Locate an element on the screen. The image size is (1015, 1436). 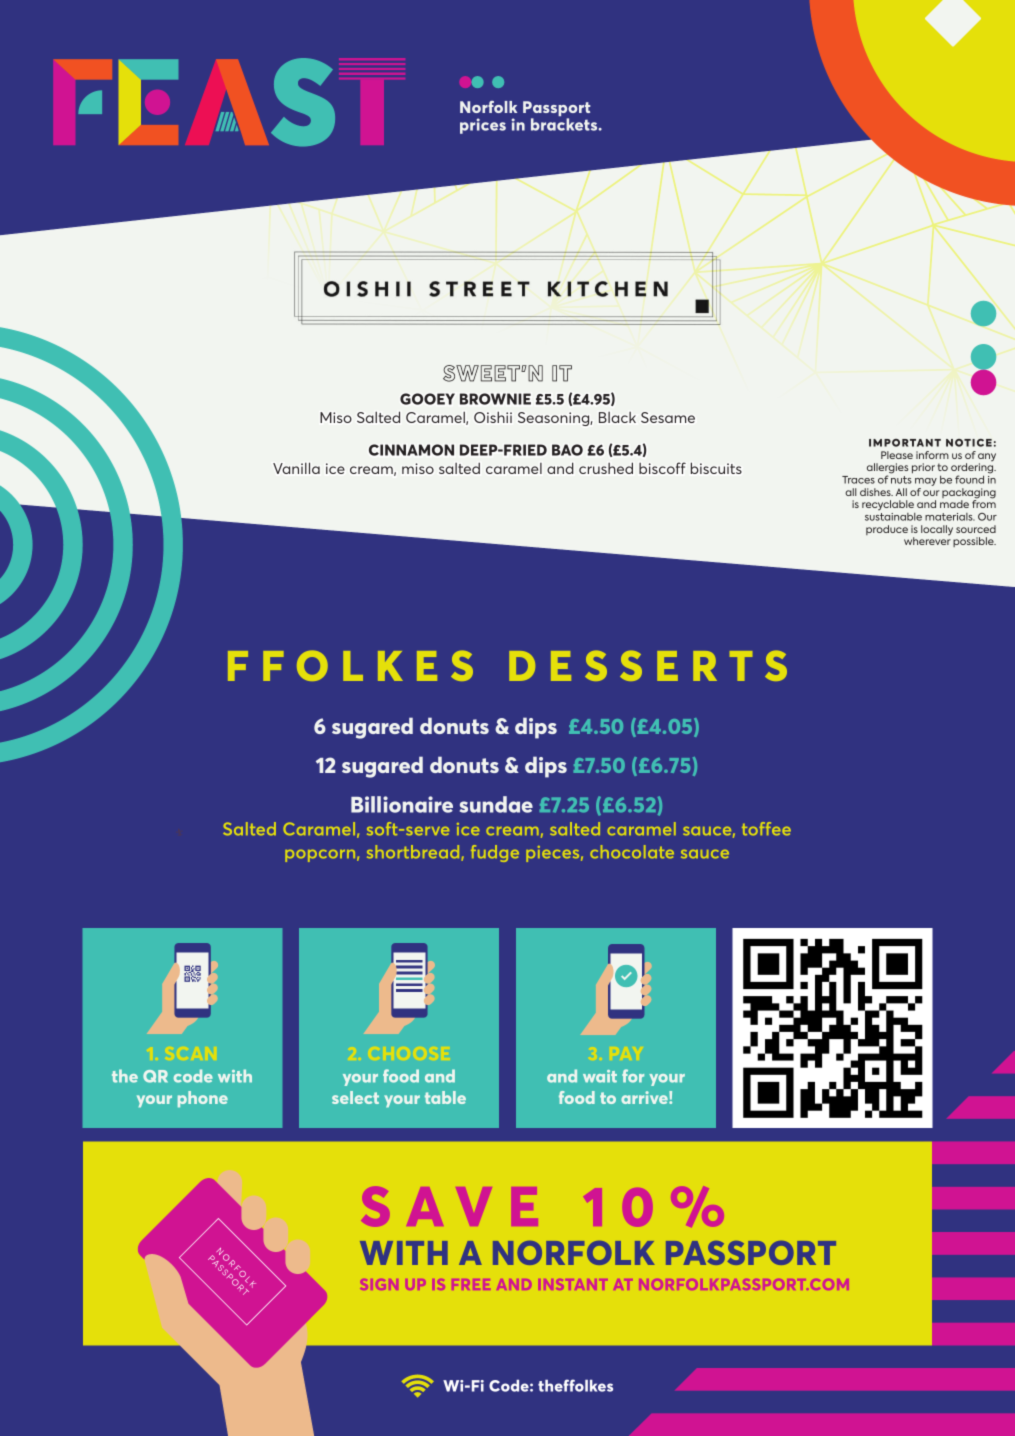
chocolate is located at coordinates (632, 852).
